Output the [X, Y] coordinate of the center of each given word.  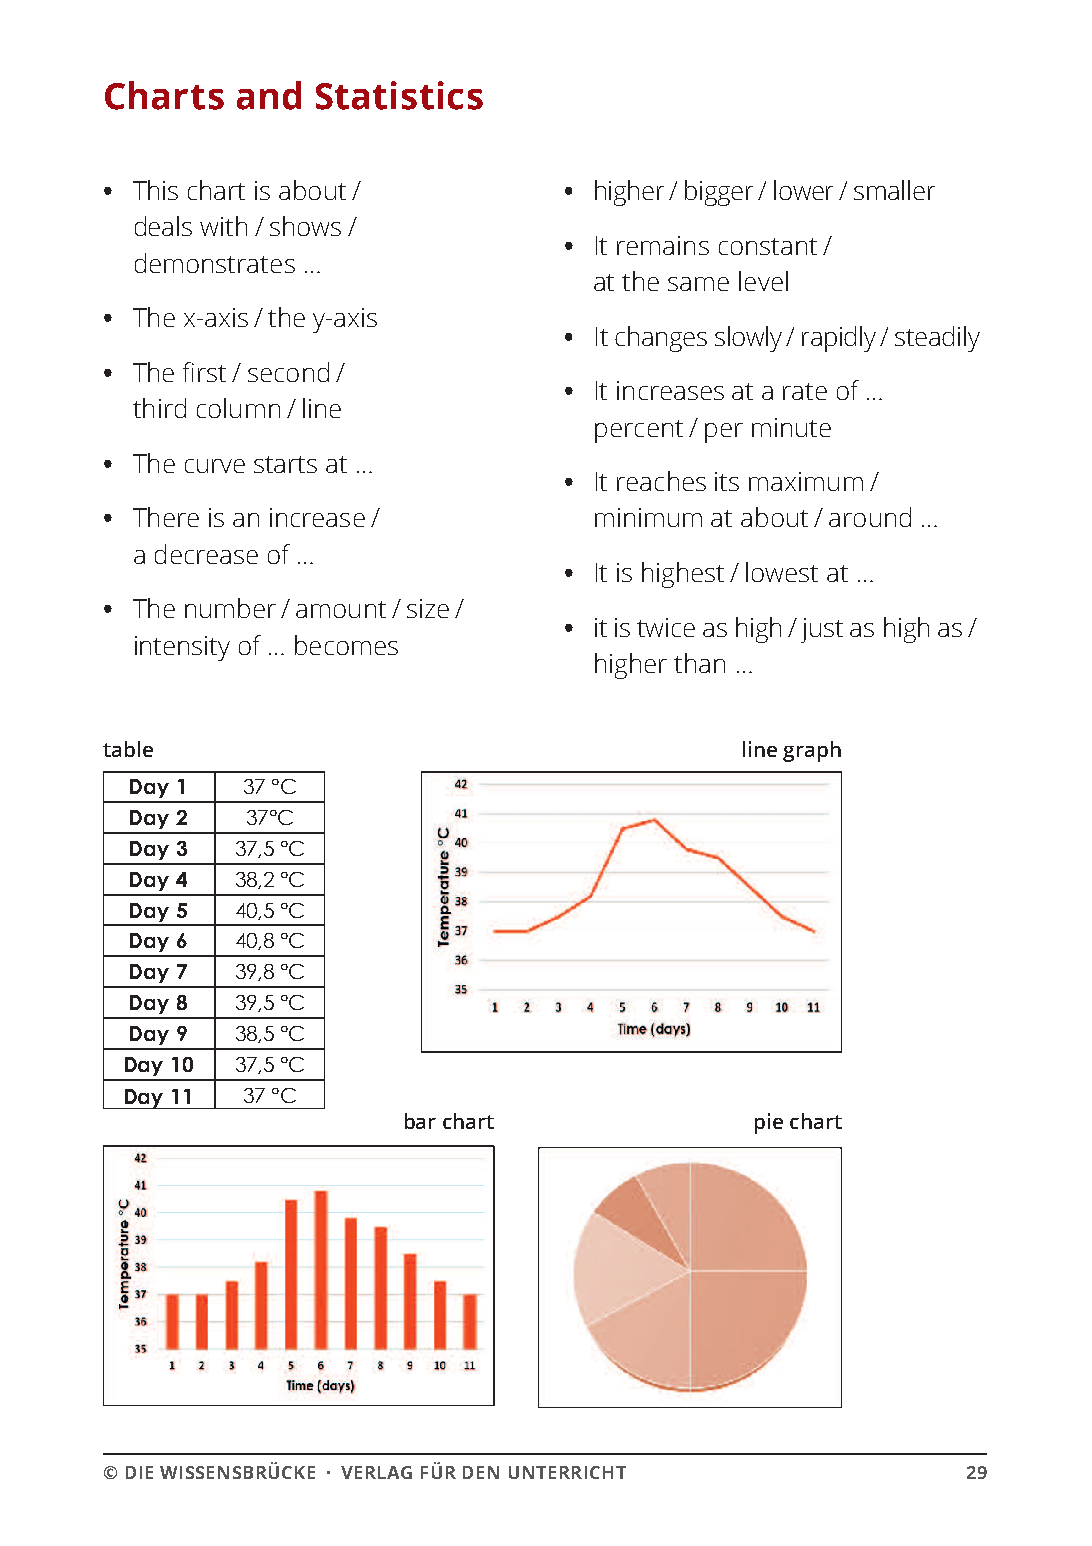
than [699, 663]
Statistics [399, 95]
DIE [139, 1472]
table [128, 749]
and [269, 95]
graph [812, 751]
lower [803, 190]
